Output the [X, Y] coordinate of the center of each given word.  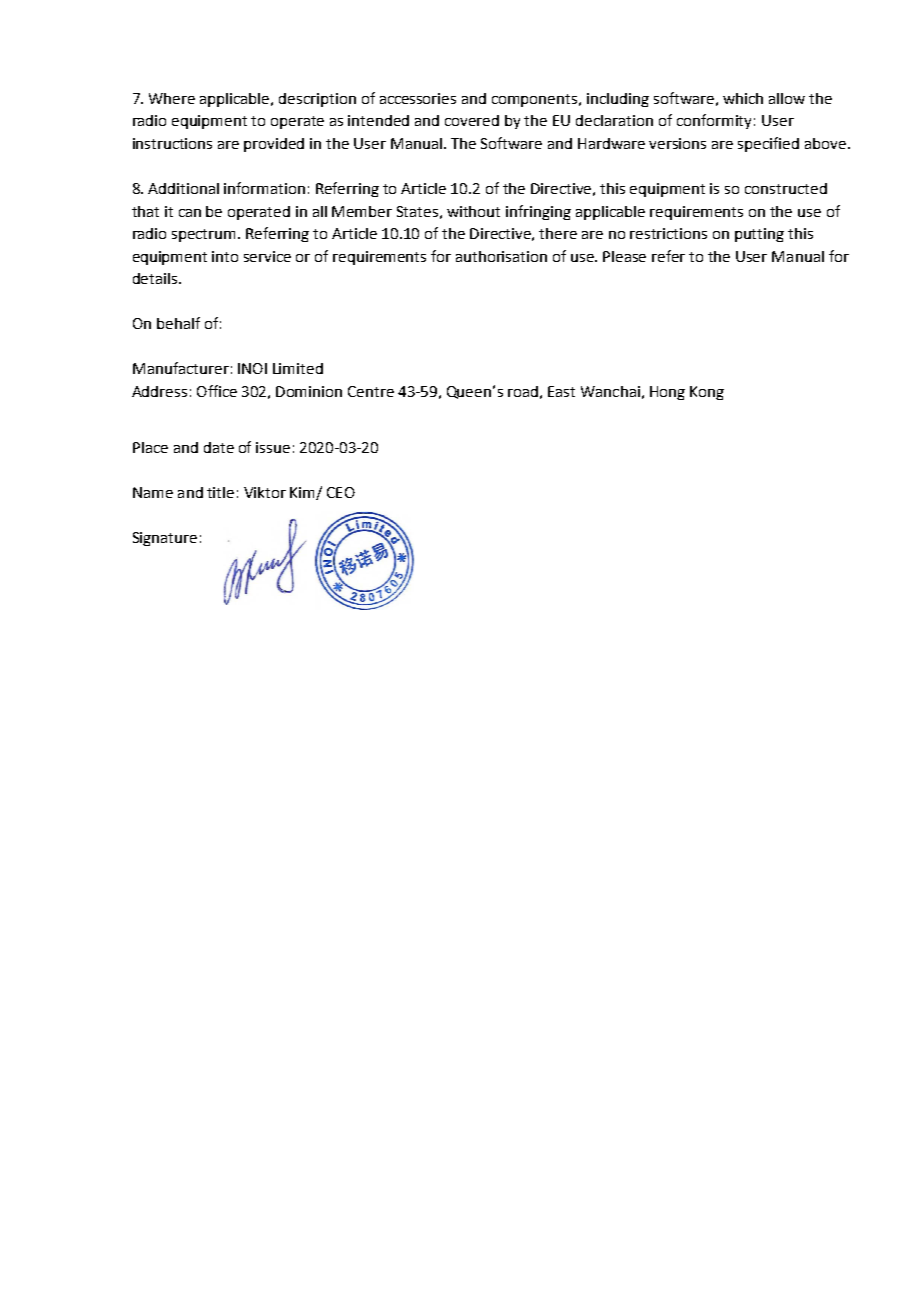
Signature [165, 539]
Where [172, 98]
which [743, 98]
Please [624, 256]
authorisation [501, 256]
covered [472, 120]
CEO [341, 492]
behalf [178, 323]
